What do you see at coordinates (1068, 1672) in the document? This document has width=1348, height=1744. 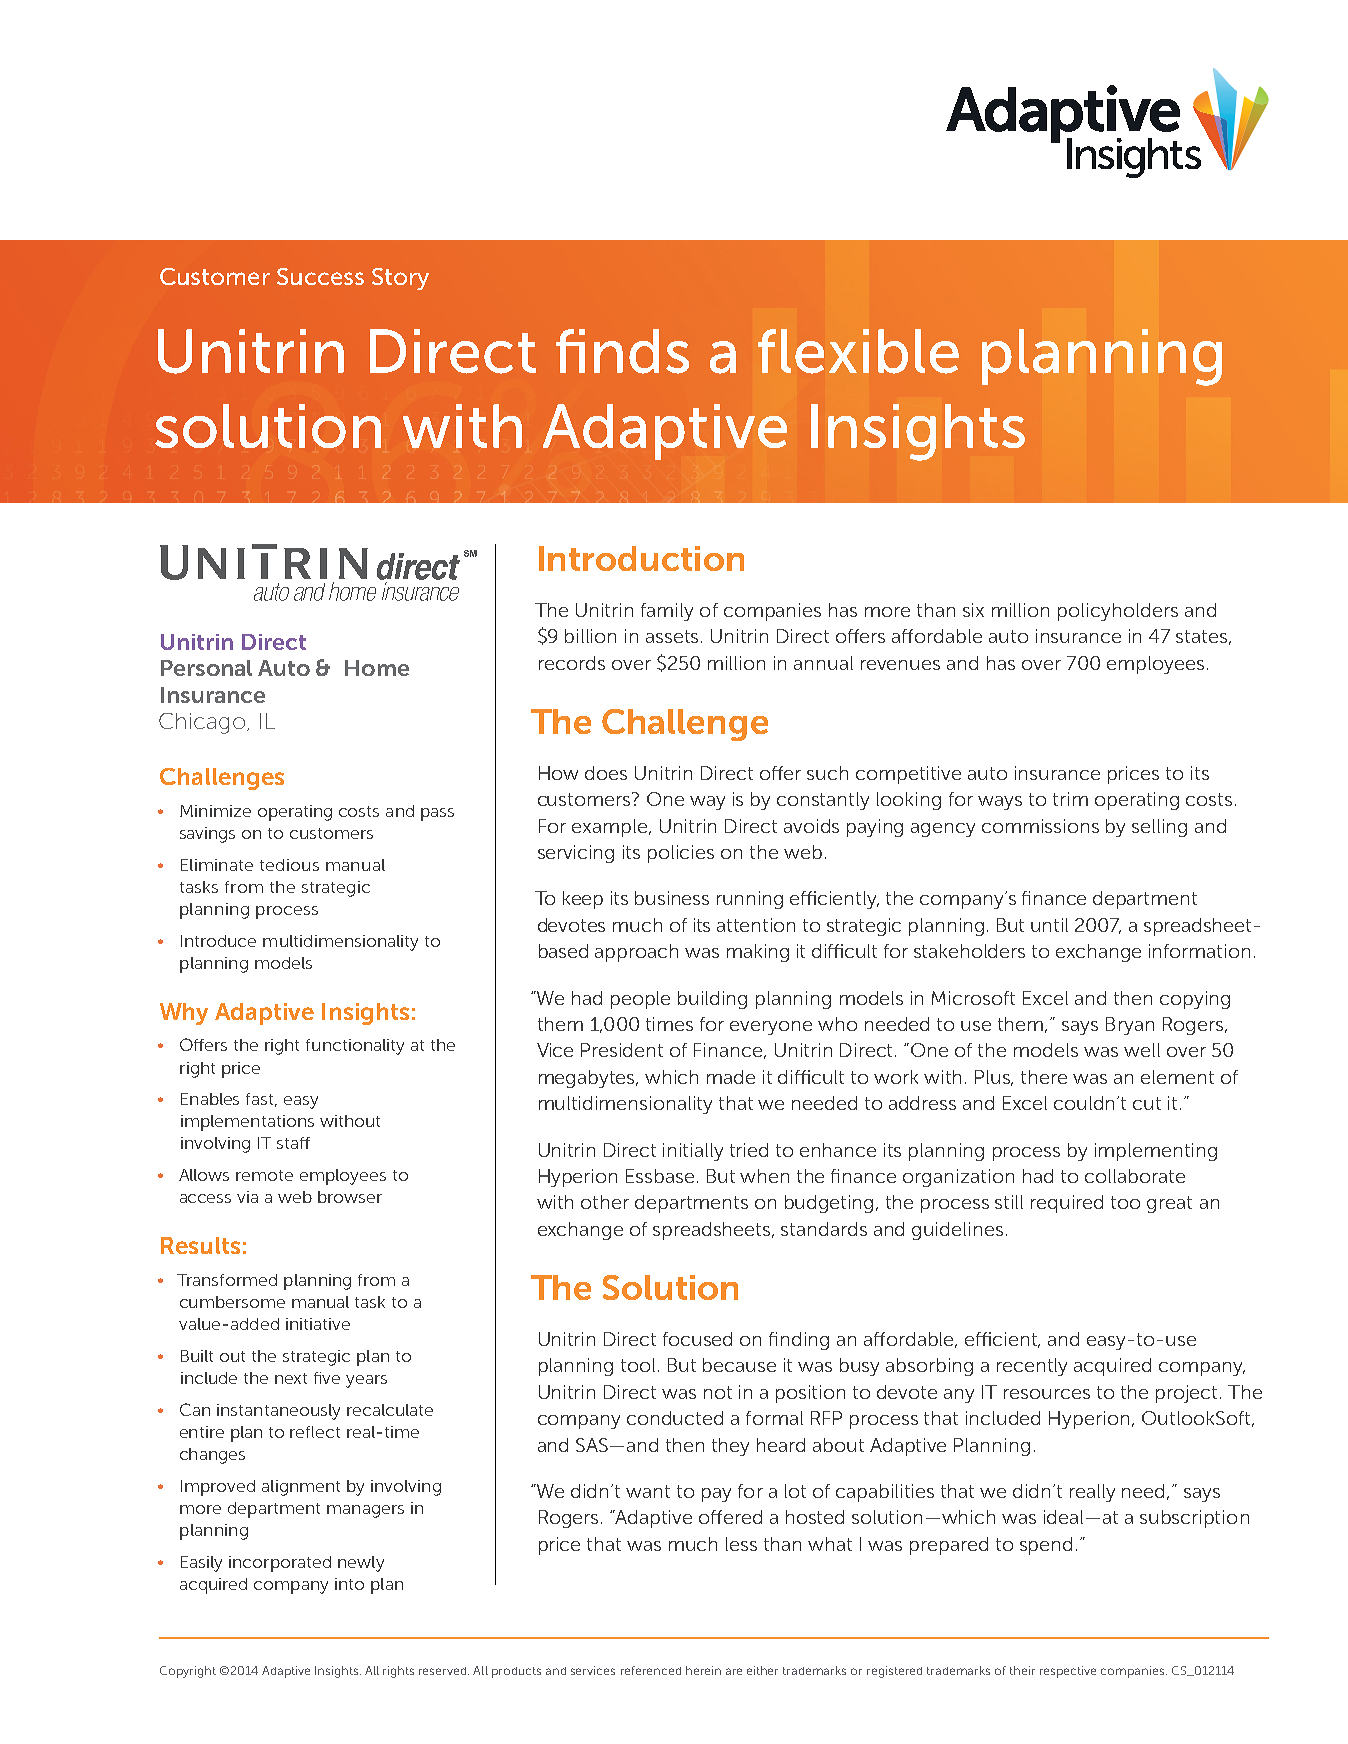 I see `respective` at bounding box center [1068, 1672].
